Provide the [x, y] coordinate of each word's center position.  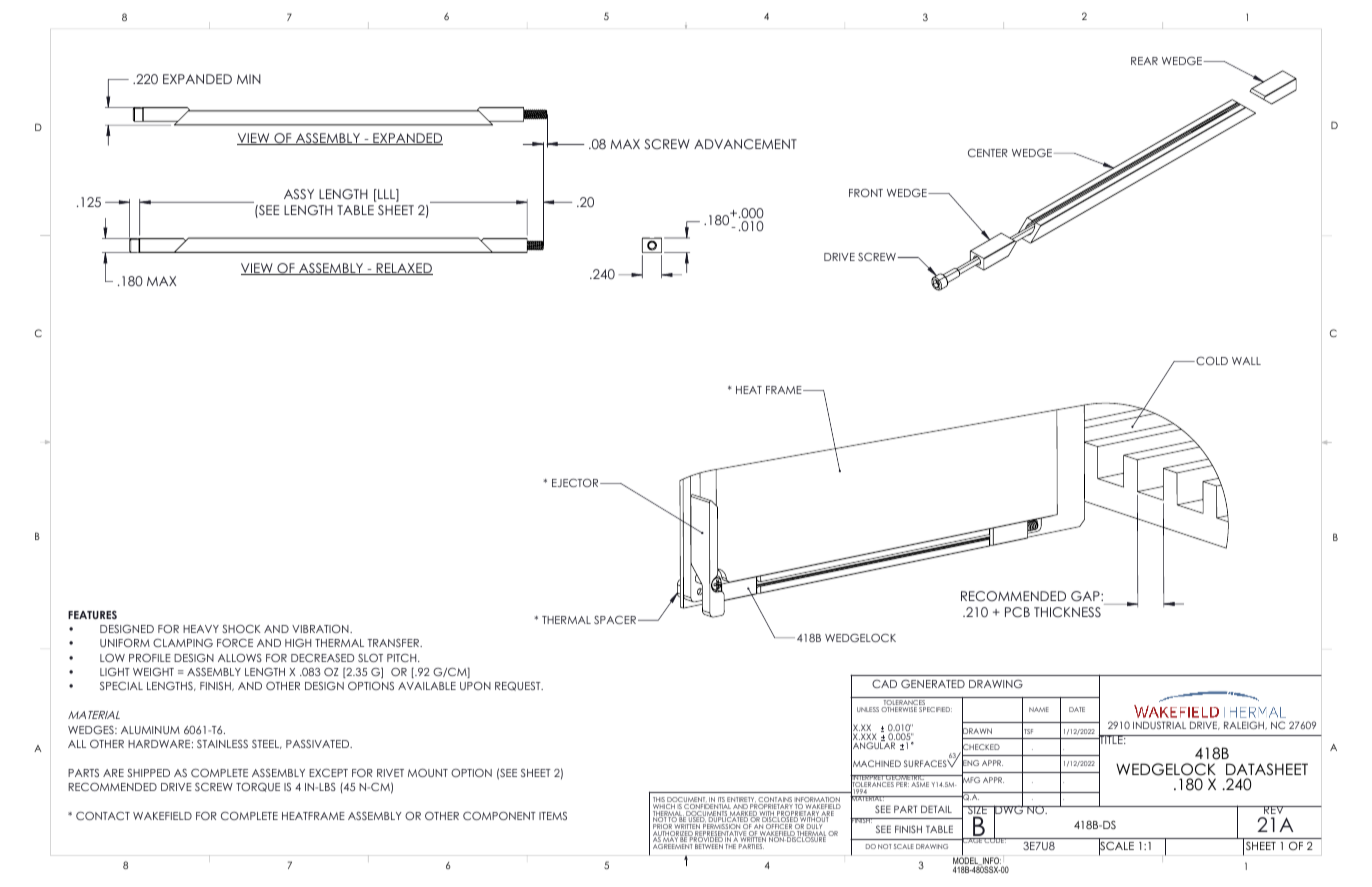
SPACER [615, 620]
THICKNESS [1067, 612]
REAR [1144, 61]
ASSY [299, 194]
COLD [1211, 361]
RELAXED [403, 269]
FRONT [866, 193]
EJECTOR [576, 483]
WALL [1246, 361]
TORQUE [258, 787]
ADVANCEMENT [745, 144]
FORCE [235, 643]
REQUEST [519, 686]
